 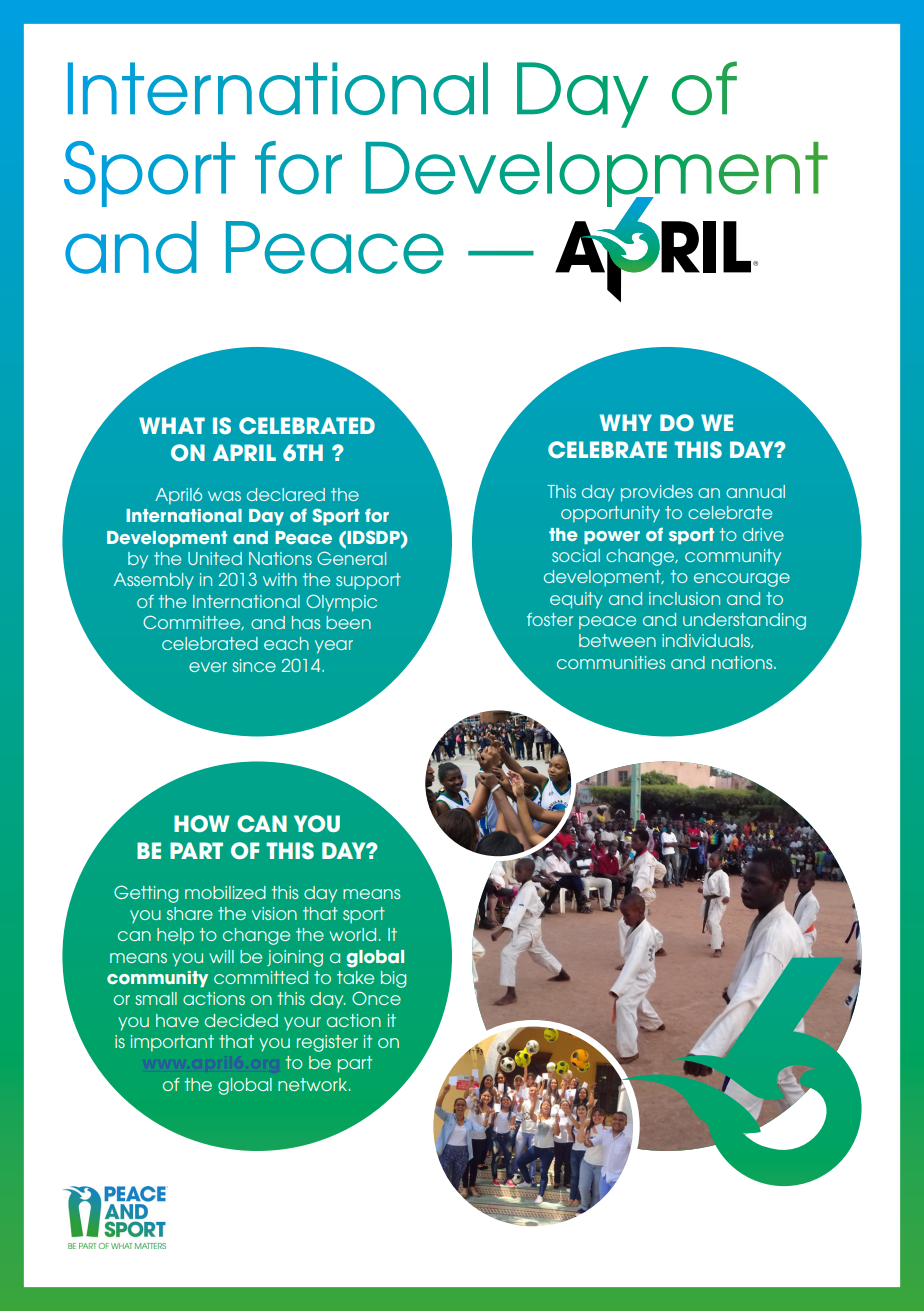 I want to click on important, so click(x=172, y=1043).
